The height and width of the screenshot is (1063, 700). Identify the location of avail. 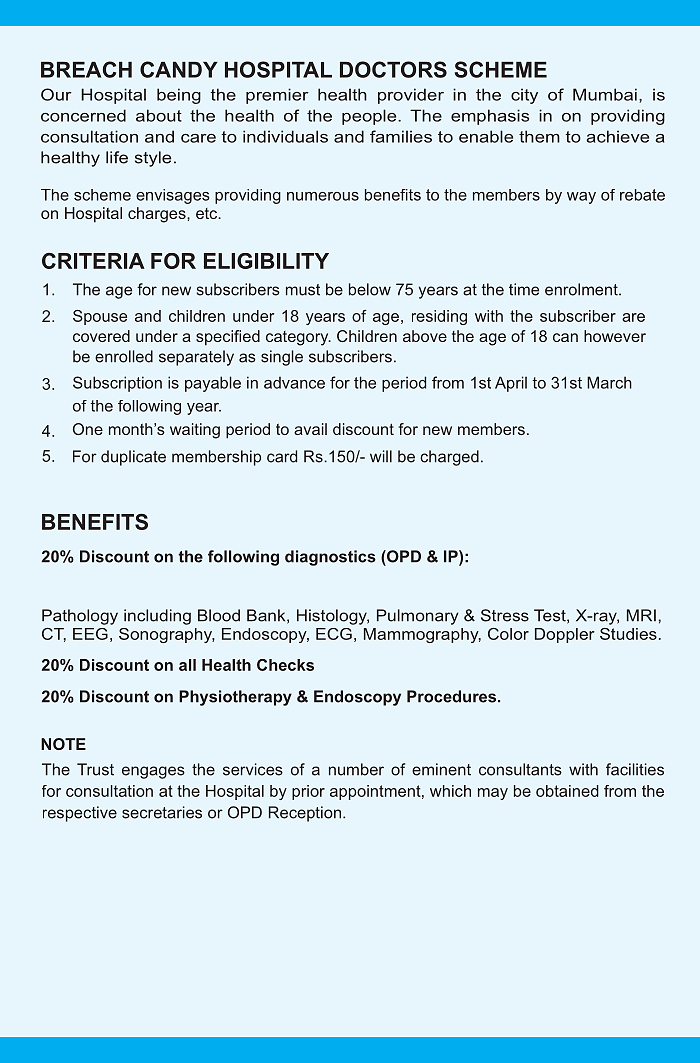
(310, 429).
